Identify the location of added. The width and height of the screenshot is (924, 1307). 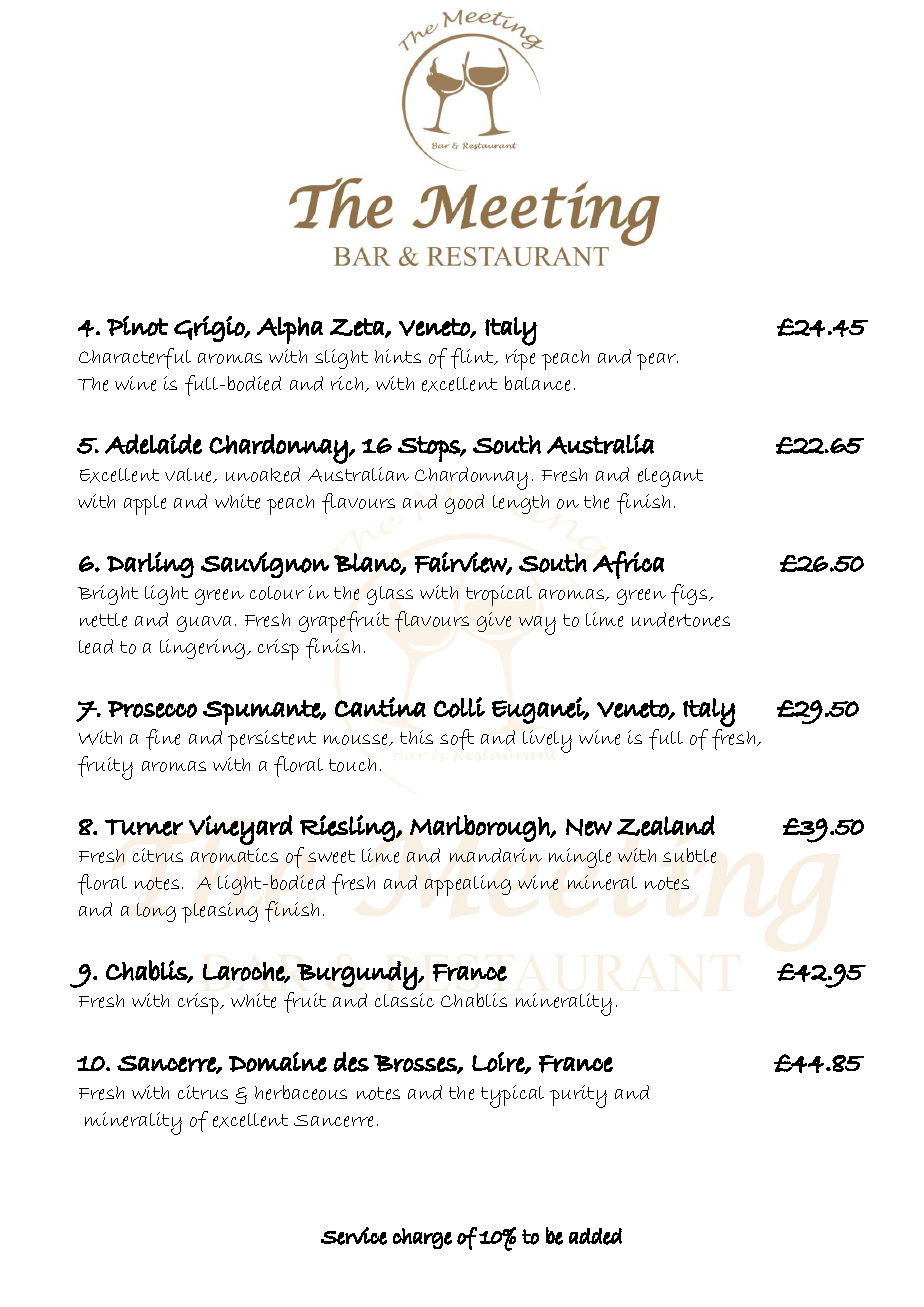
(595, 1236).
